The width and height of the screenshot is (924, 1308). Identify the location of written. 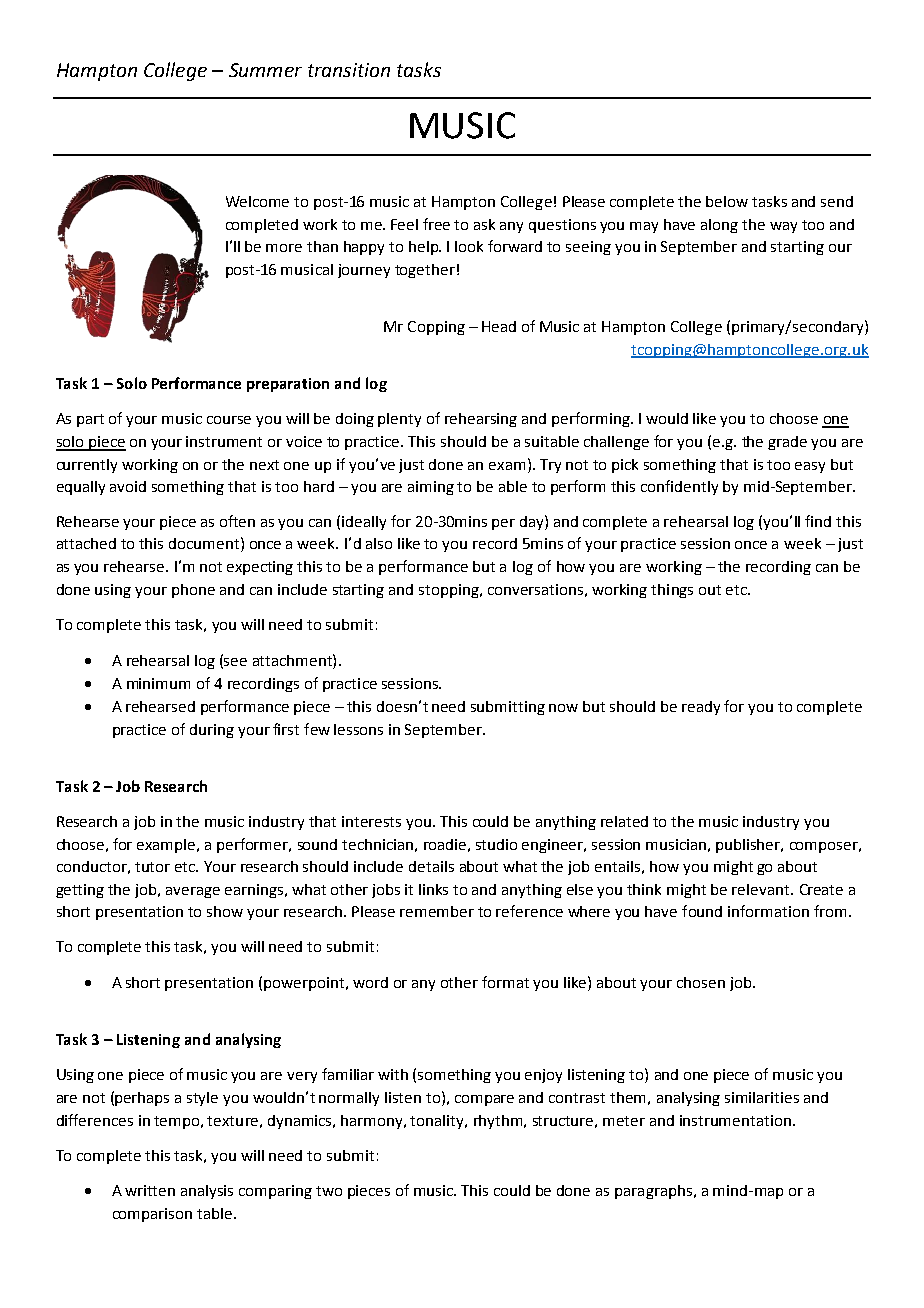
(150, 1190).
